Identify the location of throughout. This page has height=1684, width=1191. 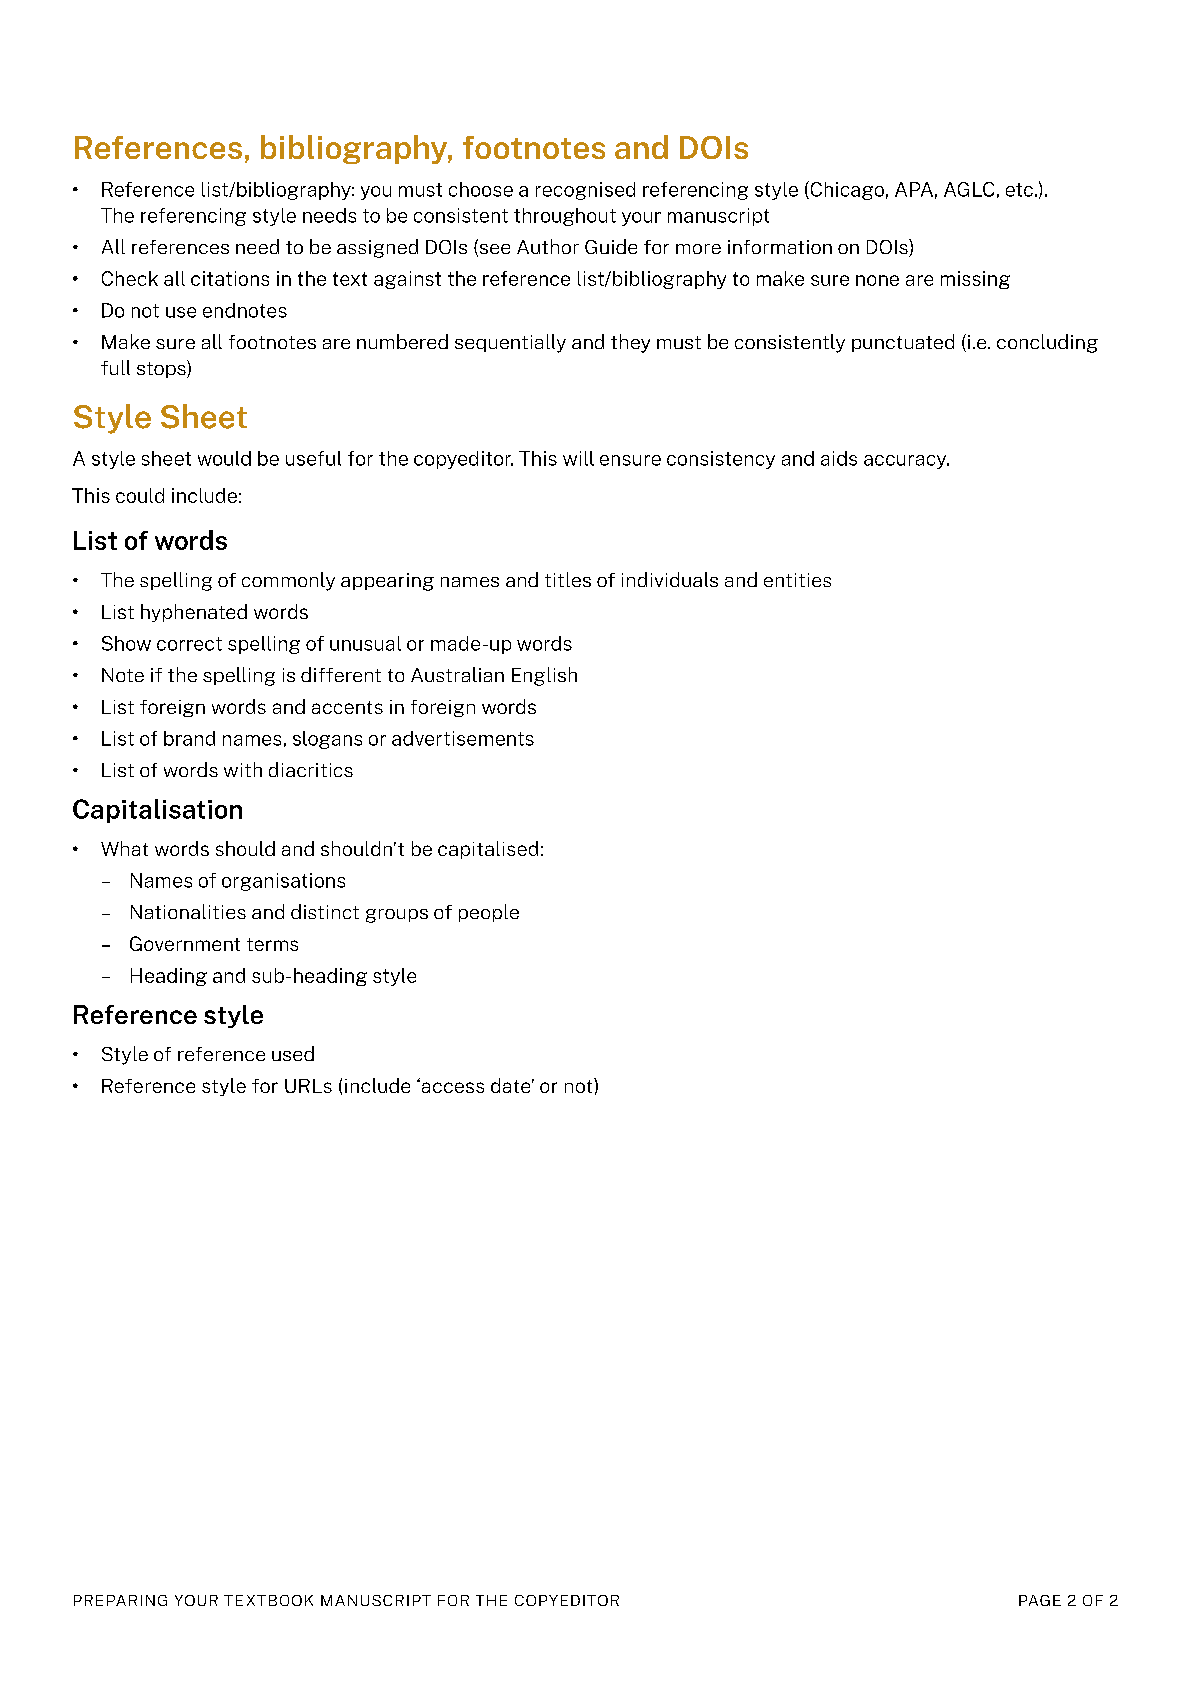
(565, 217).
